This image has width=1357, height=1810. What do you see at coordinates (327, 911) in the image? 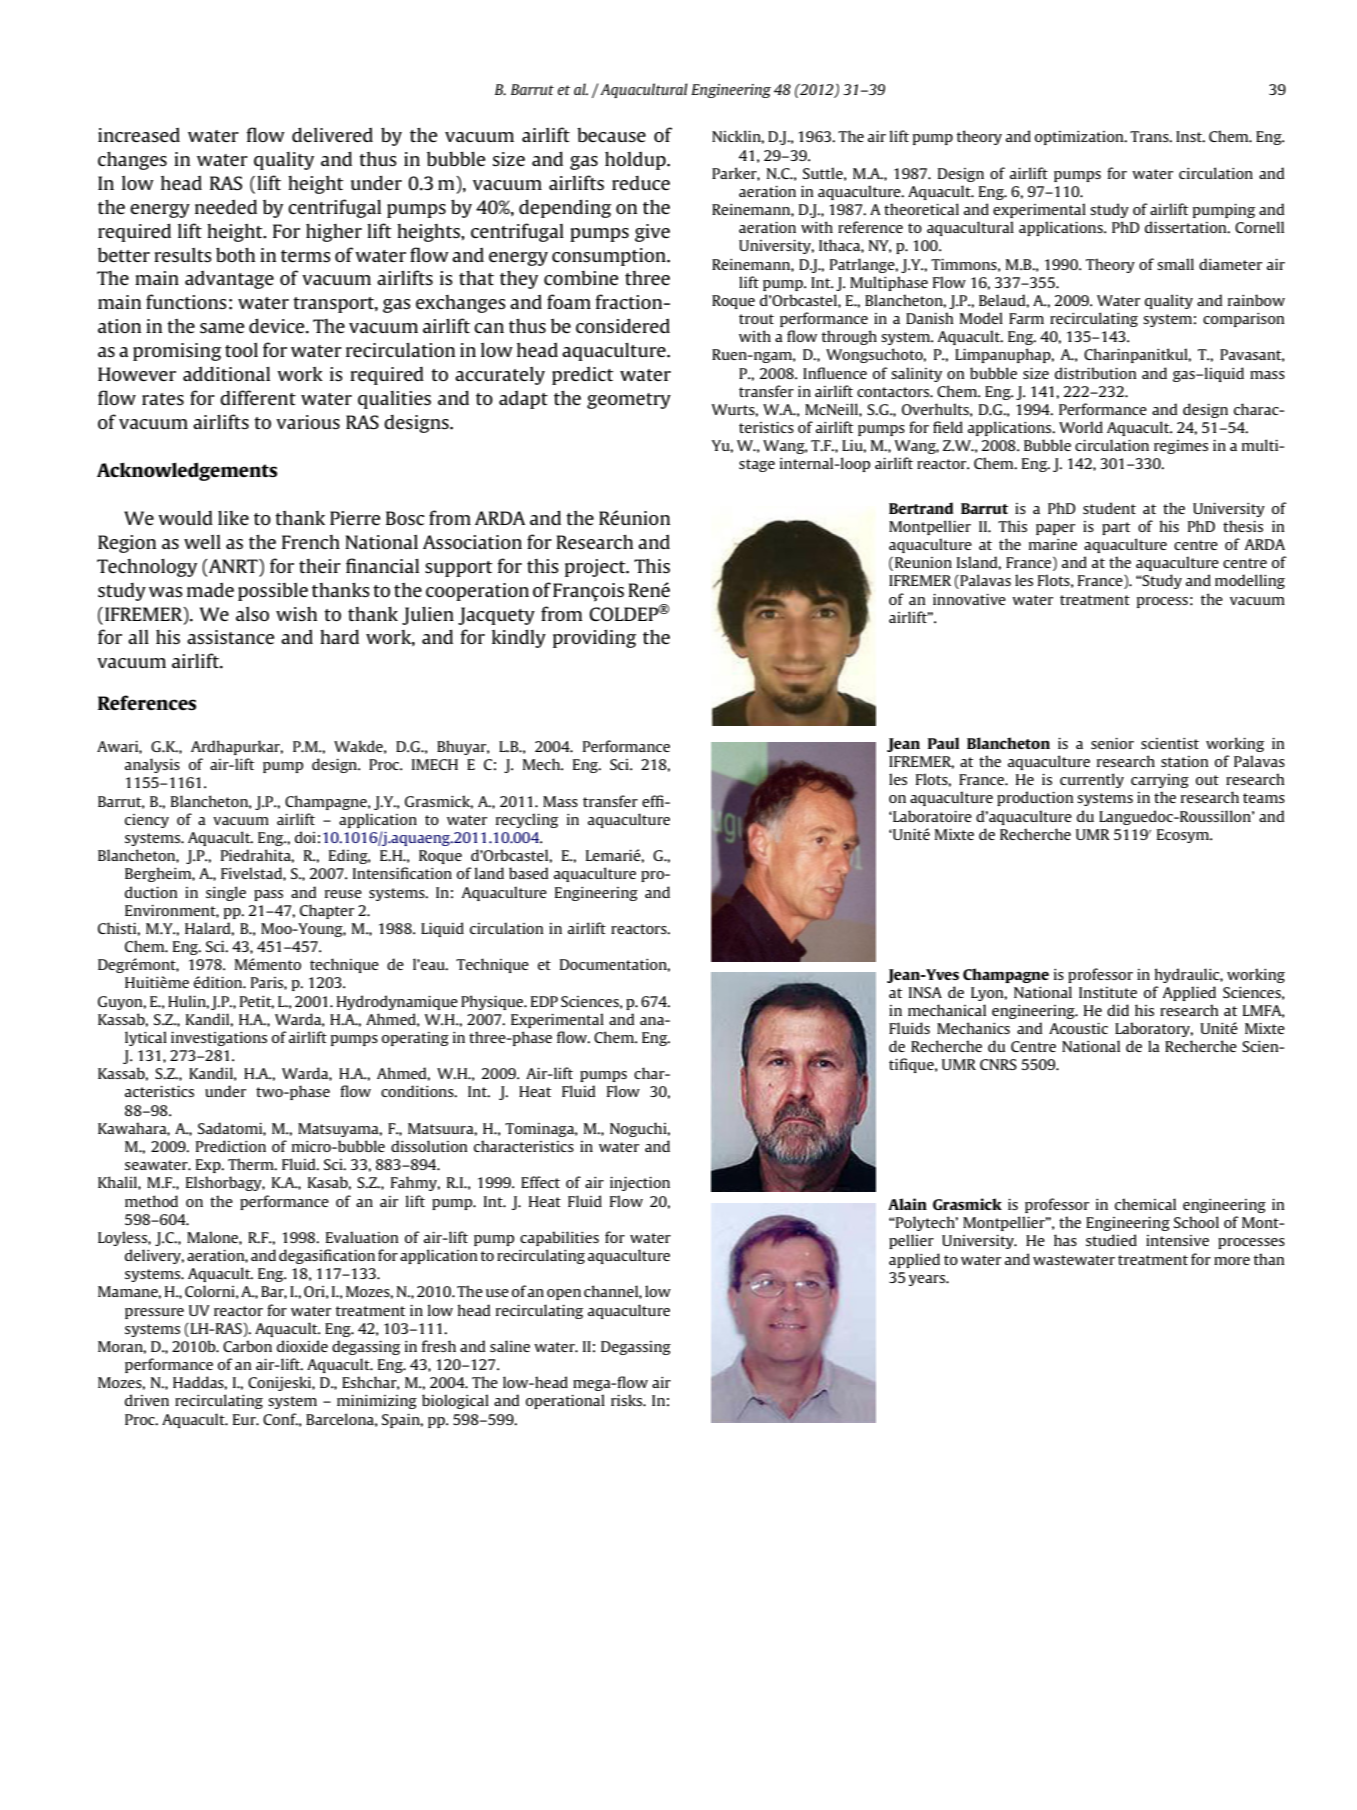
I see `Chapter` at bounding box center [327, 911].
